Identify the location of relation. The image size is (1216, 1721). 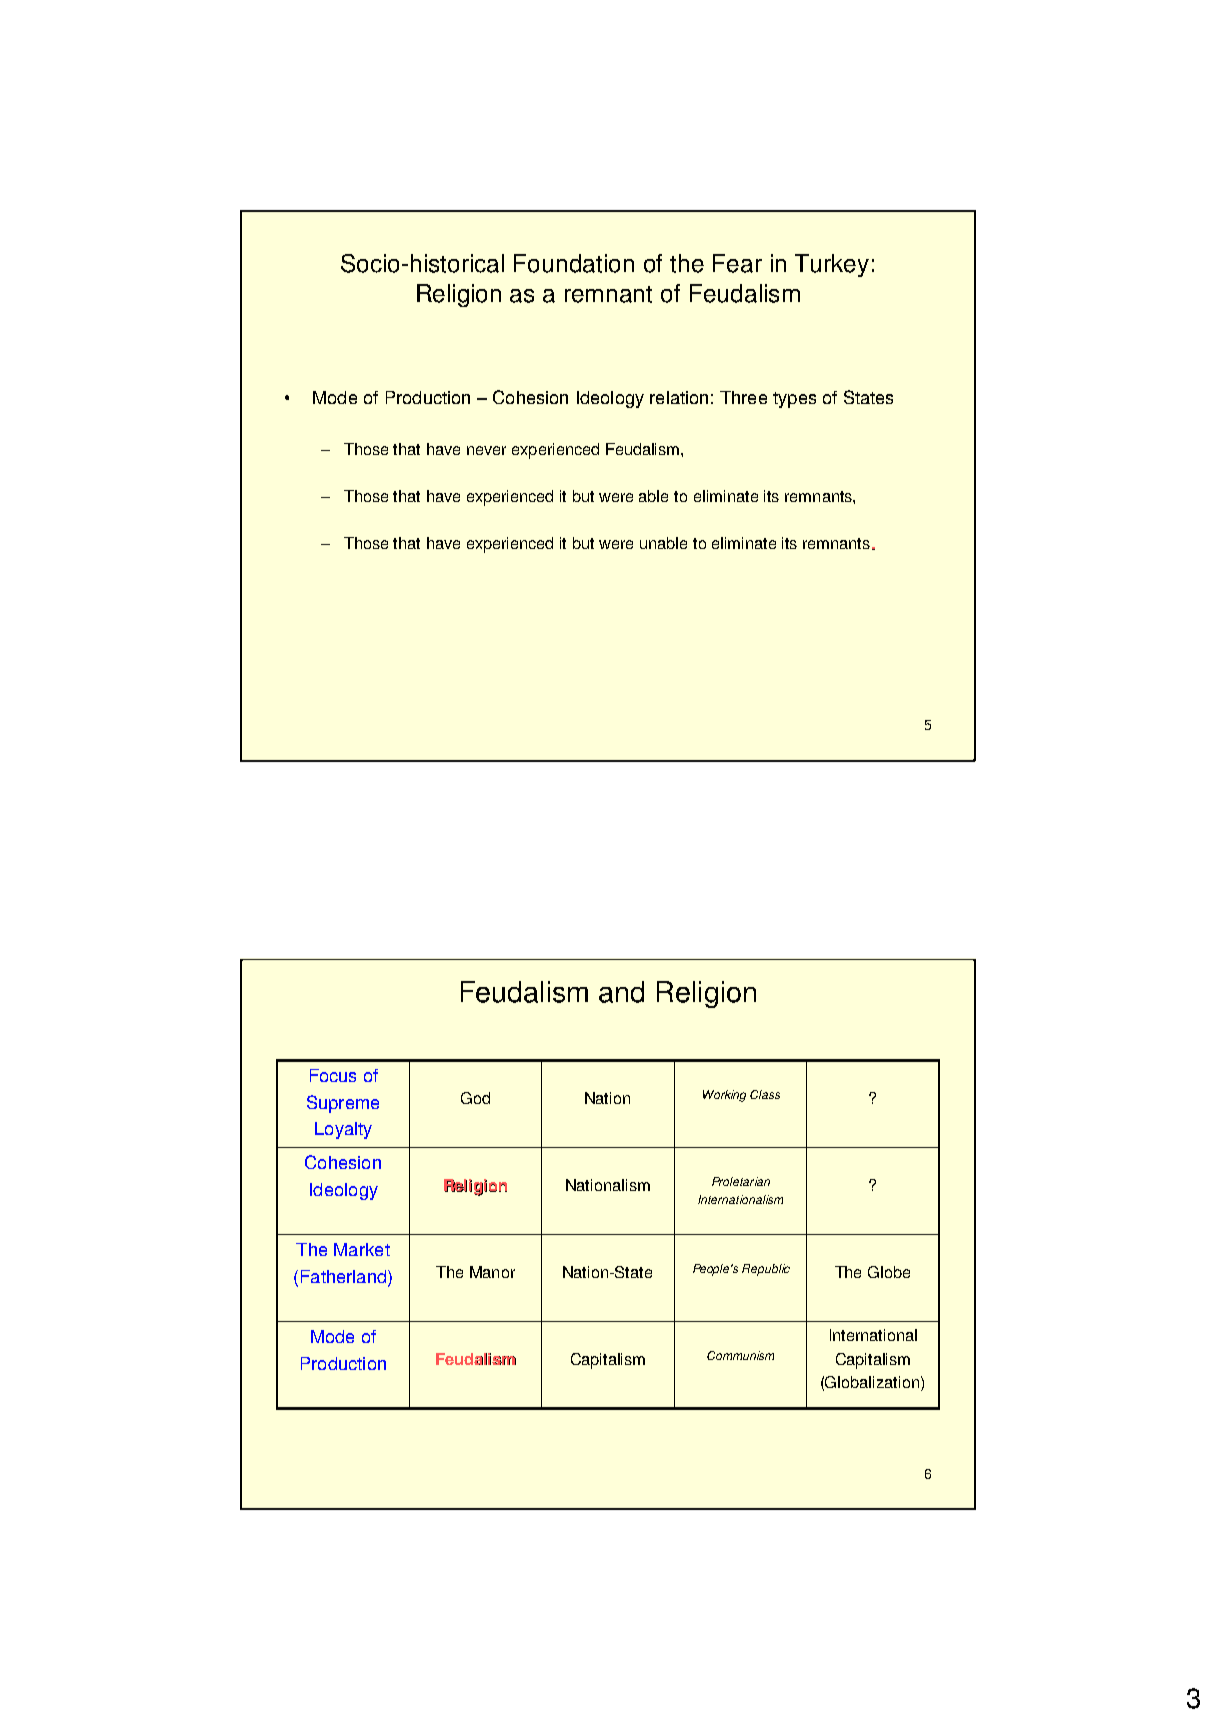
(679, 397).
